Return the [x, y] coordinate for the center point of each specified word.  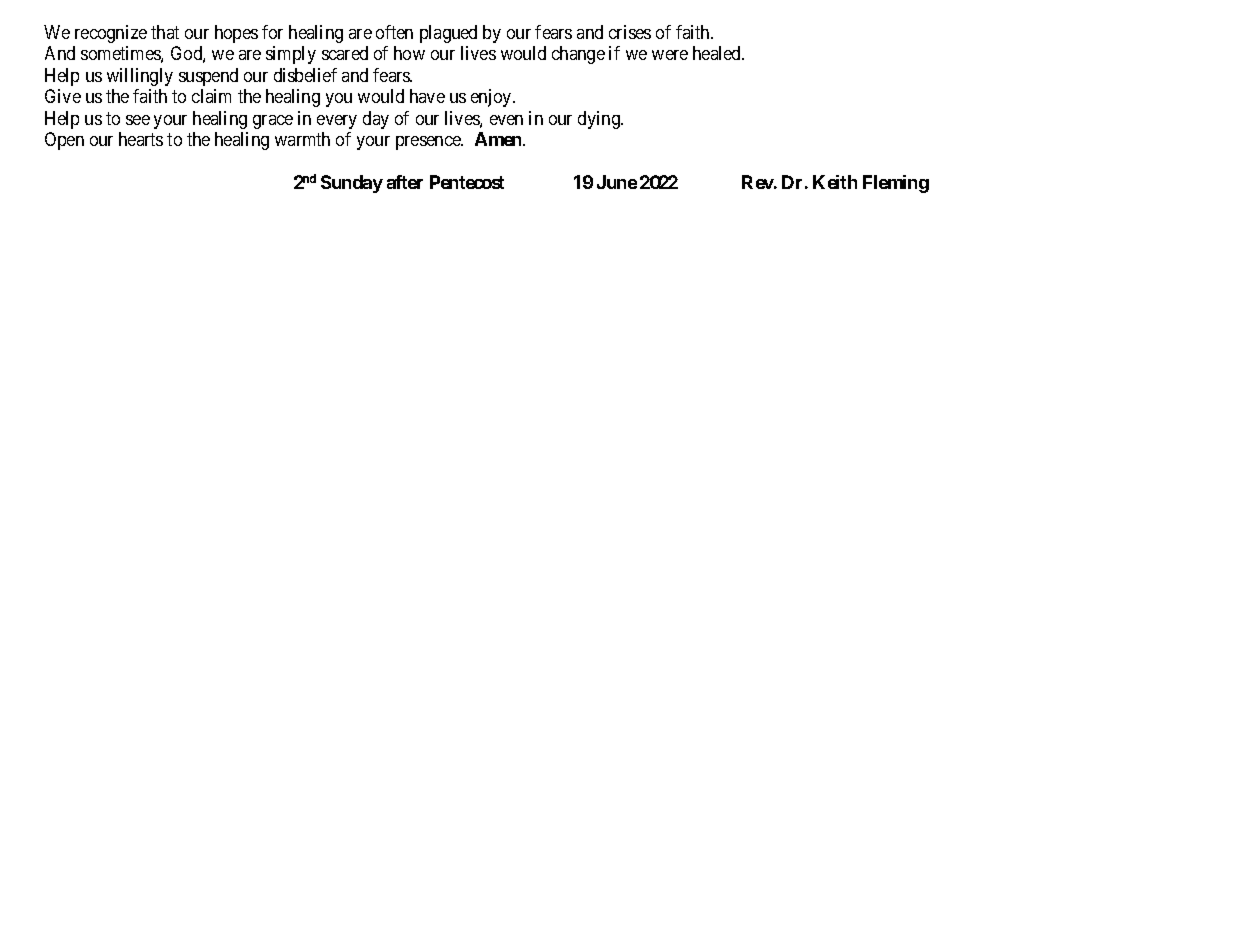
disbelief [305, 75]
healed [718, 53]
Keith [835, 182]
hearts [141, 139]
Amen [499, 139]
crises [630, 32]
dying [600, 120]
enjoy [492, 98]
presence [429, 143]
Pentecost [467, 182]
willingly [140, 77]
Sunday [352, 184]
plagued [448, 34]
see [138, 120]
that [165, 32]
